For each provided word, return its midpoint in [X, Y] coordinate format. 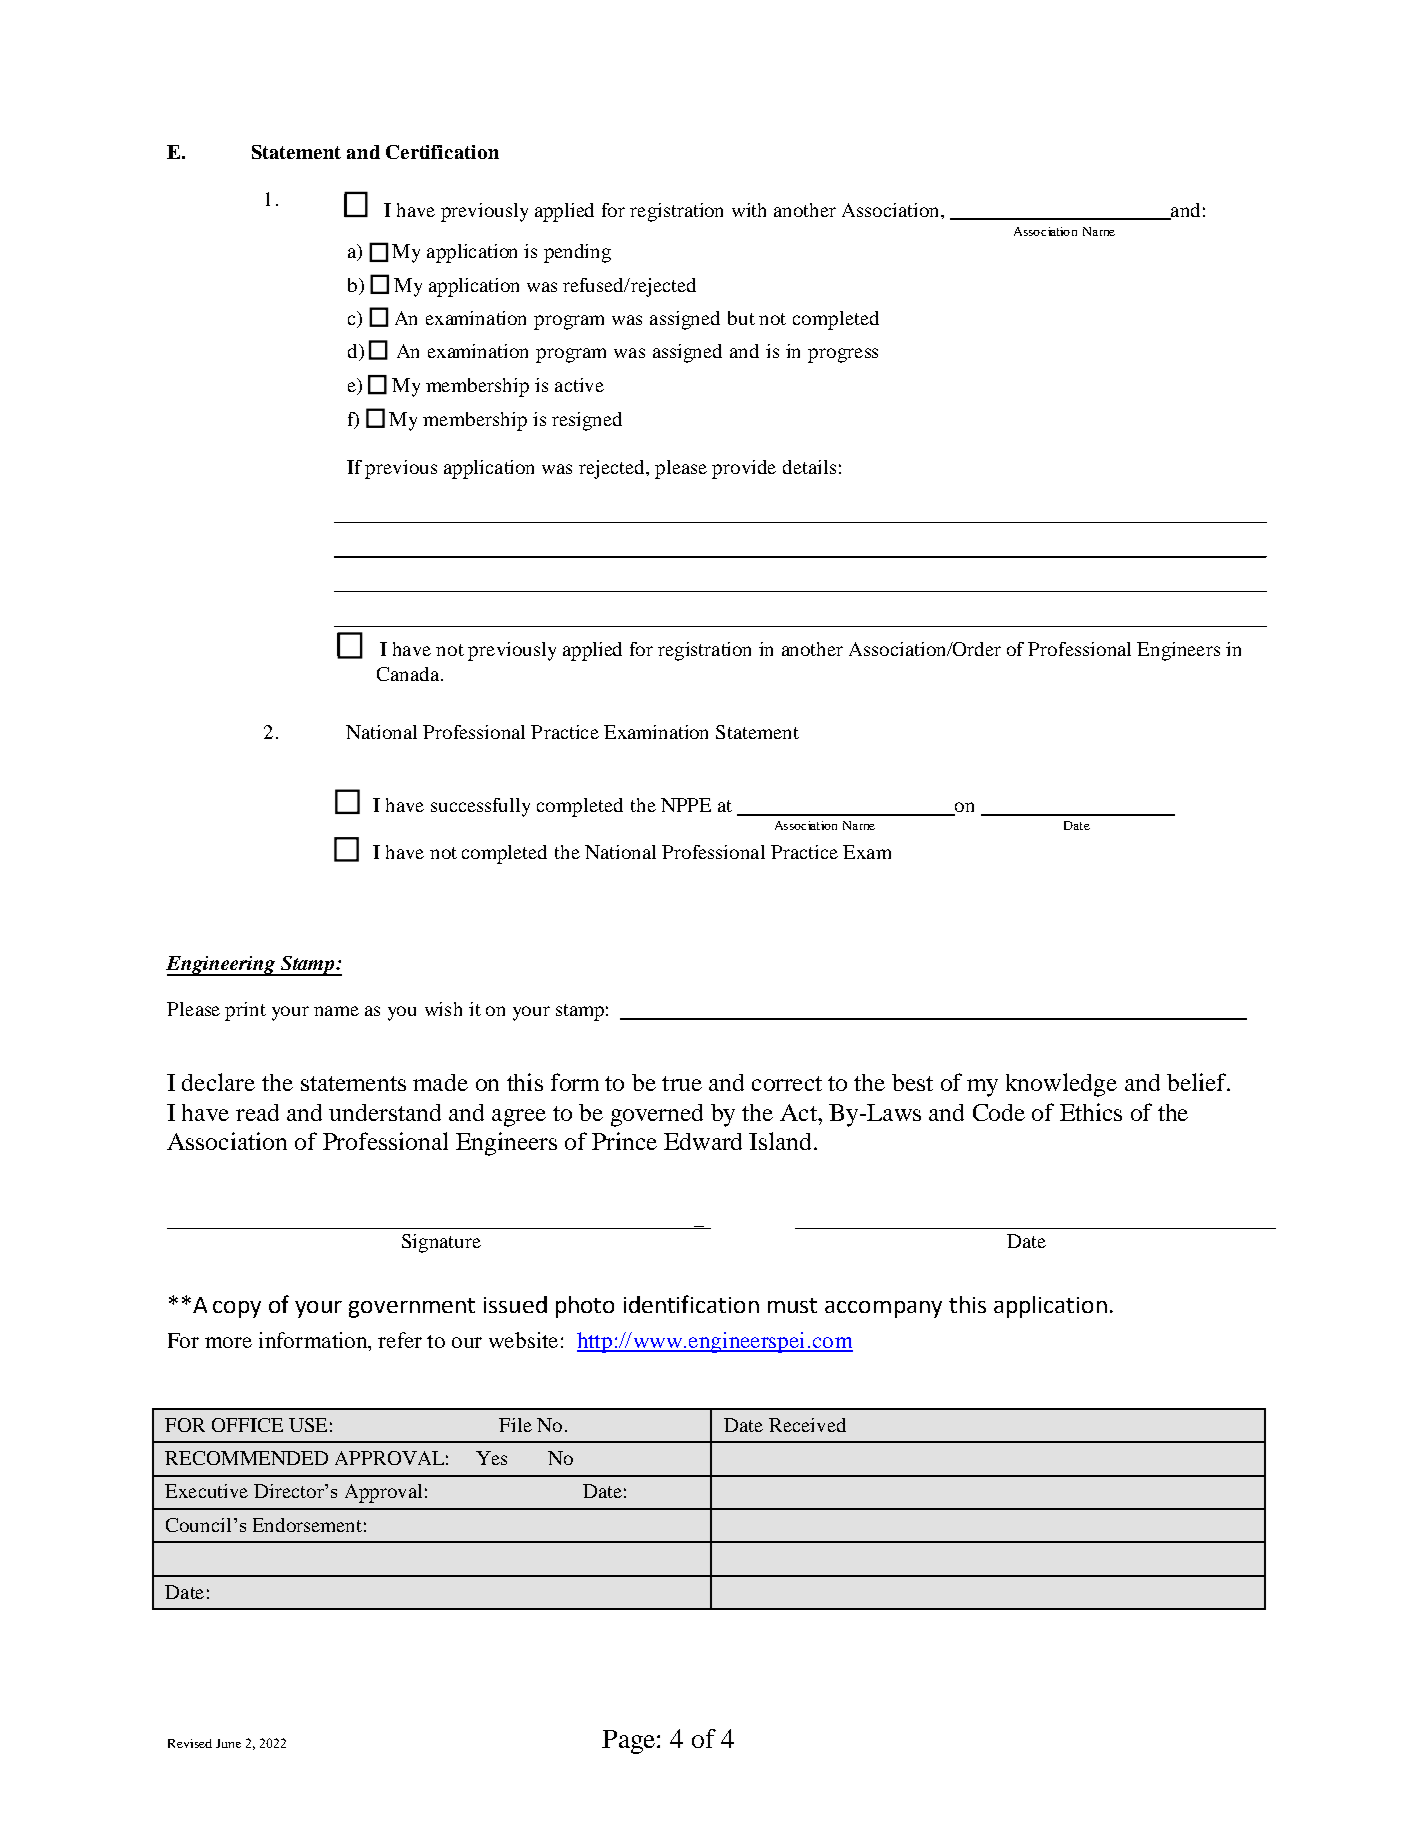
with [749, 210]
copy [237, 1309]
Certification [442, 152]
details [809, 467]
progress [843, 355]
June [228, 1743]
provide [744, 469]
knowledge [1061, 1085]
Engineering [221, 966]
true [682, 1083]
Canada [408, 674]
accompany [883, 1309]
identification [691, 1304]
